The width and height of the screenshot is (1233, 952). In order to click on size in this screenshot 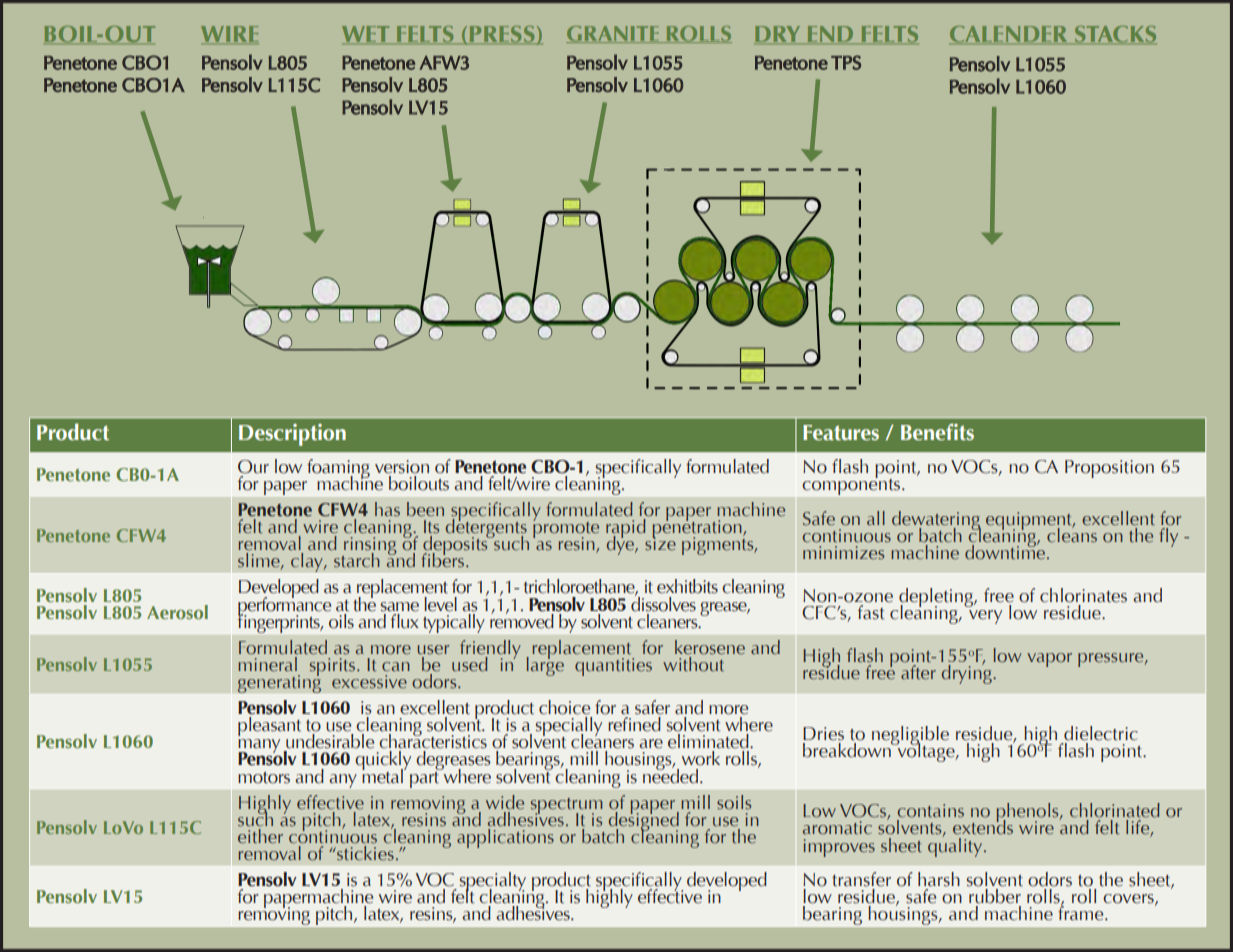, I will do `click(660, 543)`.
